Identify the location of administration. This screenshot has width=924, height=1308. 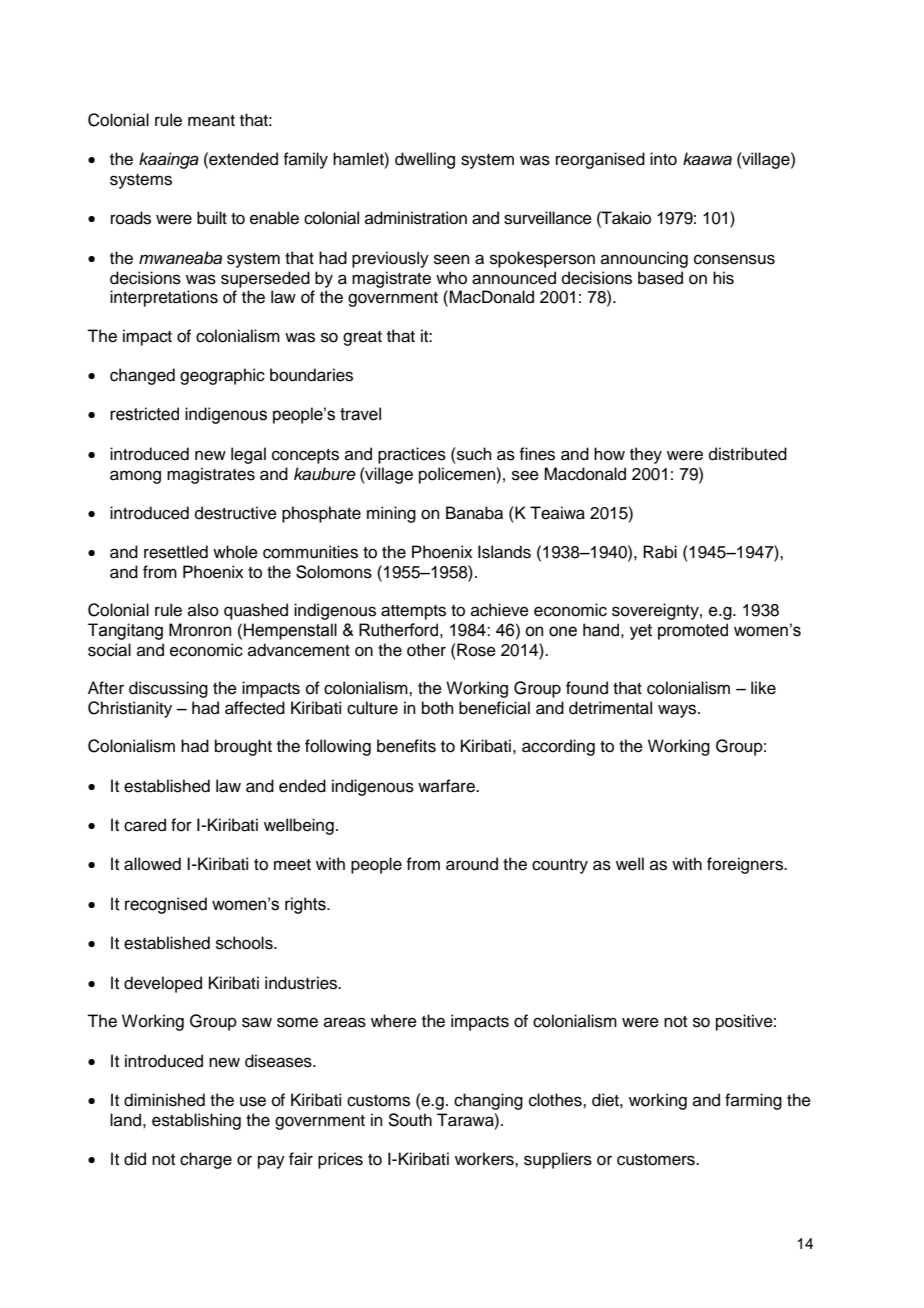
(416, 218).
